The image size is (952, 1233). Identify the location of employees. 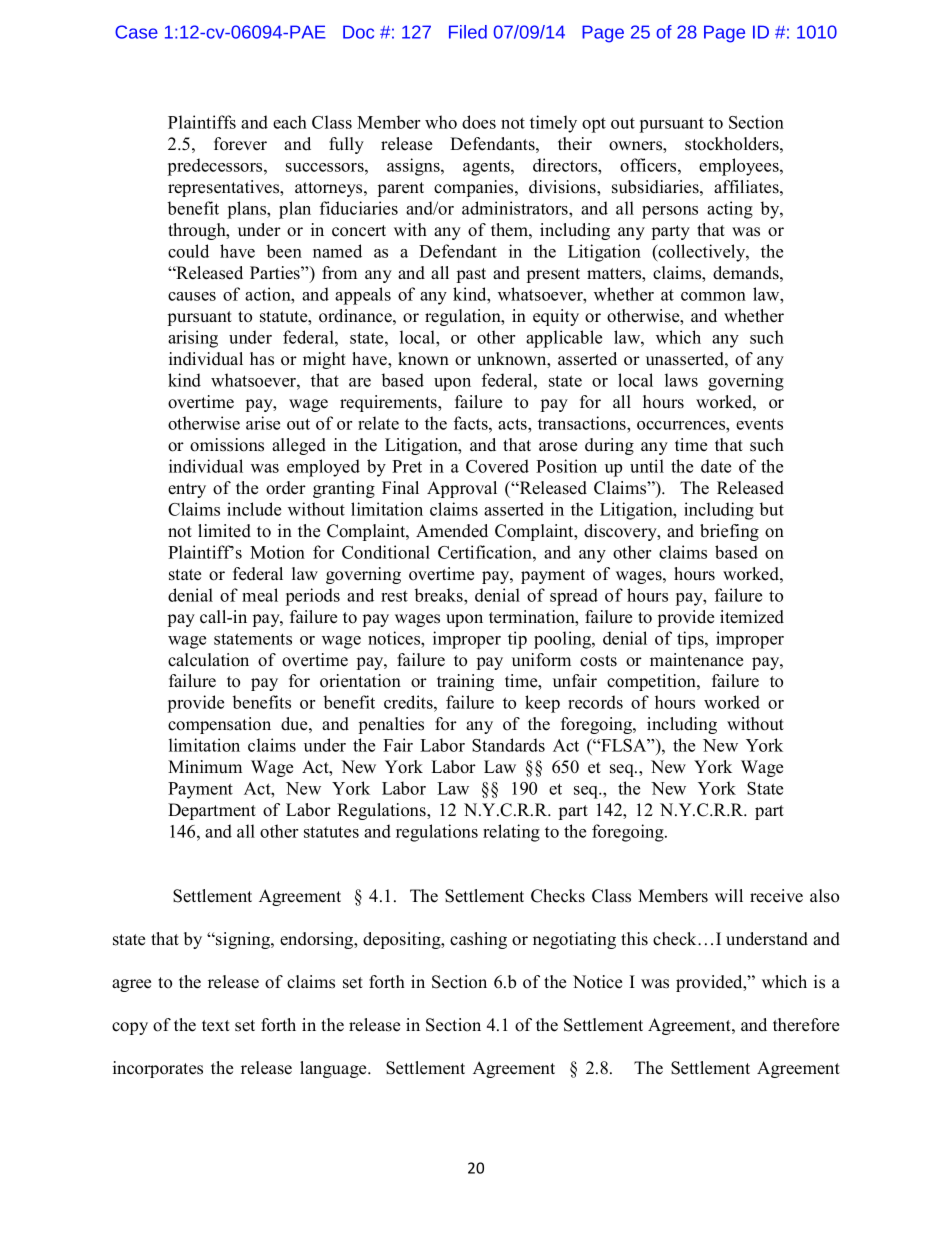
(740, 167).
